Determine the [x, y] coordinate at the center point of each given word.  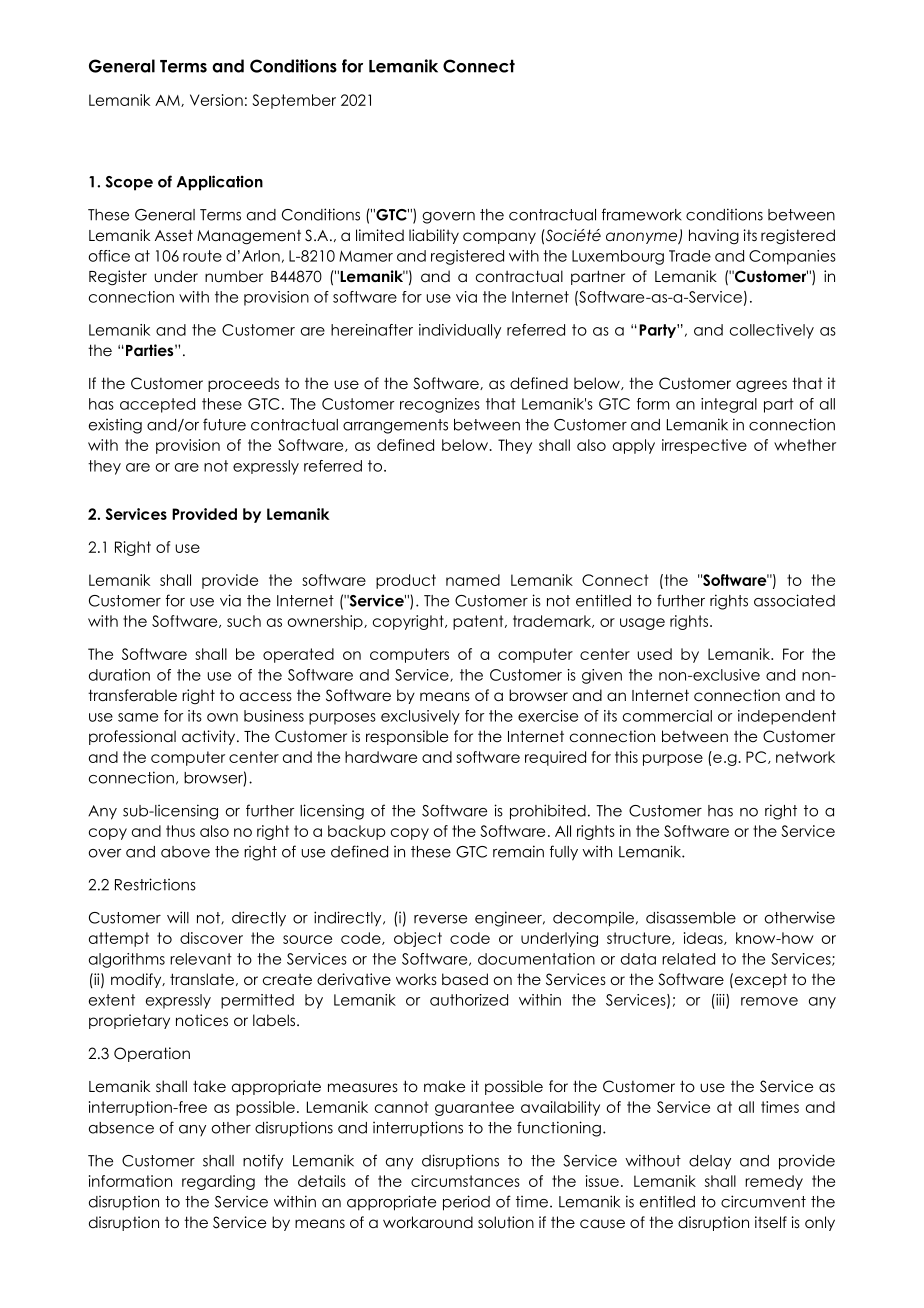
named [473, 580]
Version [216, 100]
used [654, 654]
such [244, 621]
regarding [218, 1182]
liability [434, 236]
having [714, 236]
